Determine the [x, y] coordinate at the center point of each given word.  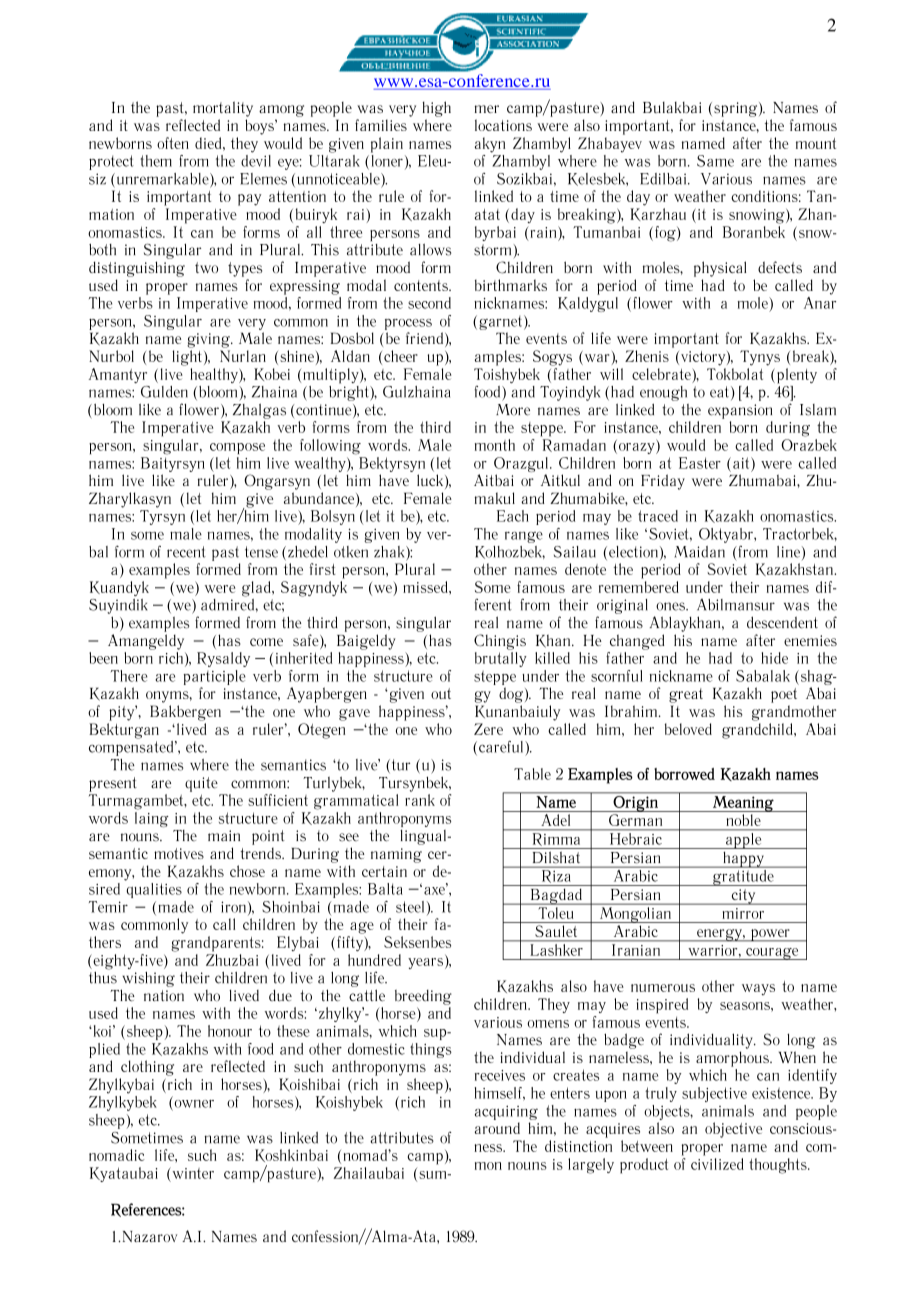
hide [774, 658]
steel [410, 907]
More [513, 410]
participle [215, 677]
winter [192, 1173]
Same [715, 161]
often [173, 143]
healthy [215, 375]
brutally [501, 659]
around [497, 1128]
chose [247, 871]
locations [503, 125]
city [743, 897]
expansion [740, 411]
